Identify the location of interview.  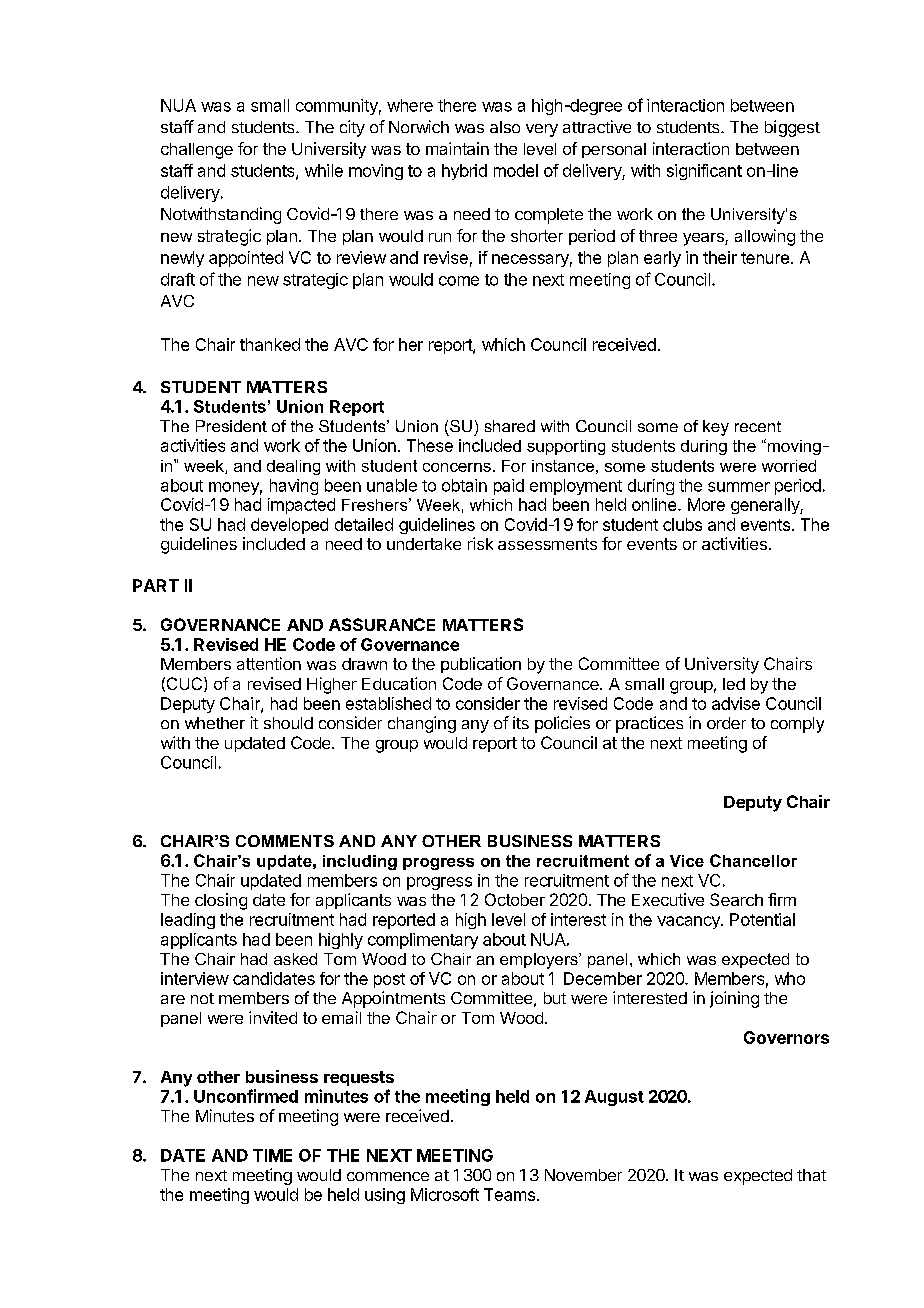
(195, 978).
